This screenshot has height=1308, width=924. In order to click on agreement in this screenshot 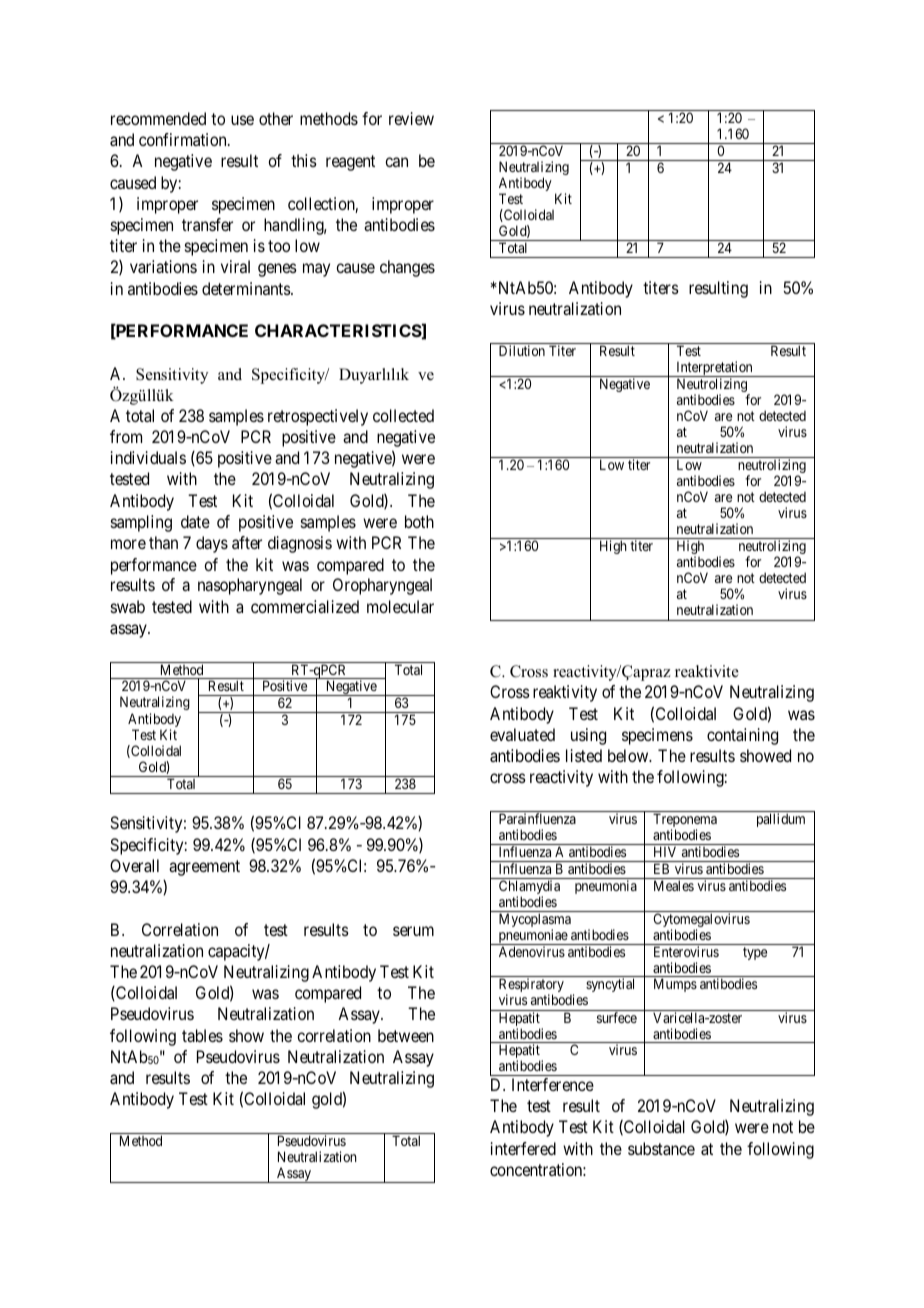, I will do `click(204, 868)`.
